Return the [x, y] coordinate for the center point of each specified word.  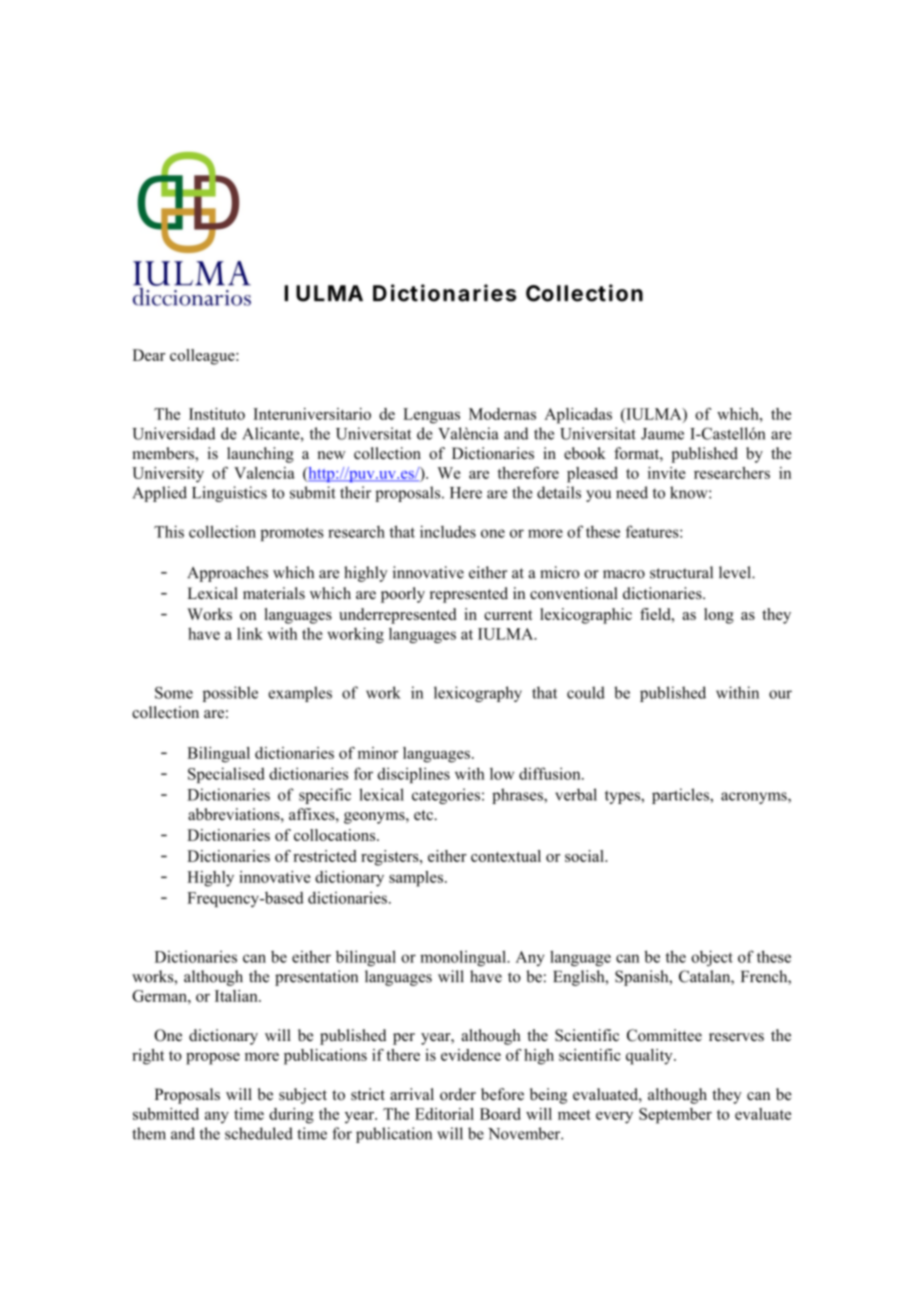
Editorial [444, 1114]
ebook [585, 453]
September [675, 1116]
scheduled [259, 1133]
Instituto [217, 414]
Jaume [662, 434]
